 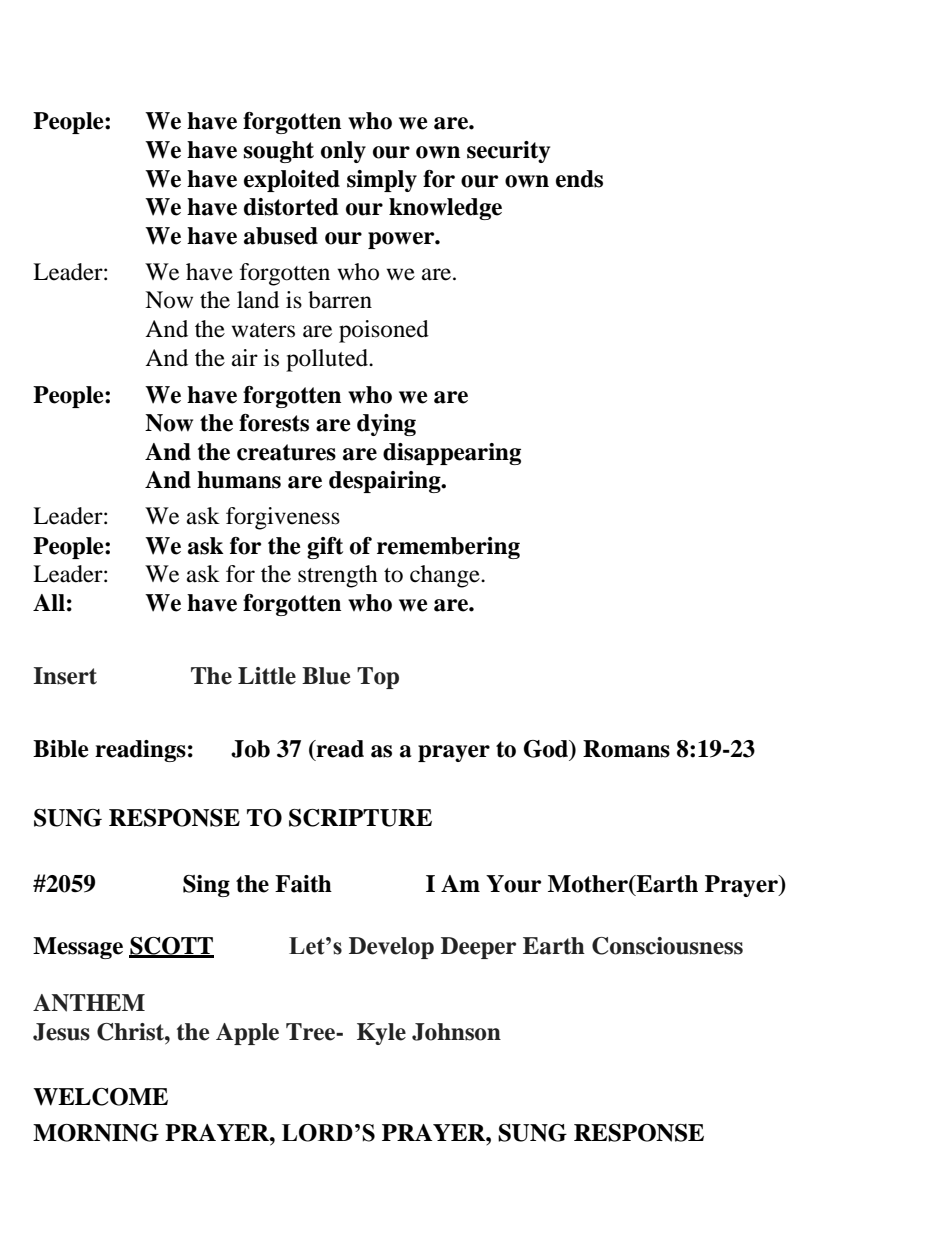 What do you see at coordinates (382, 181) in the page?
I see `simply` at bounding box center [382, 181].
